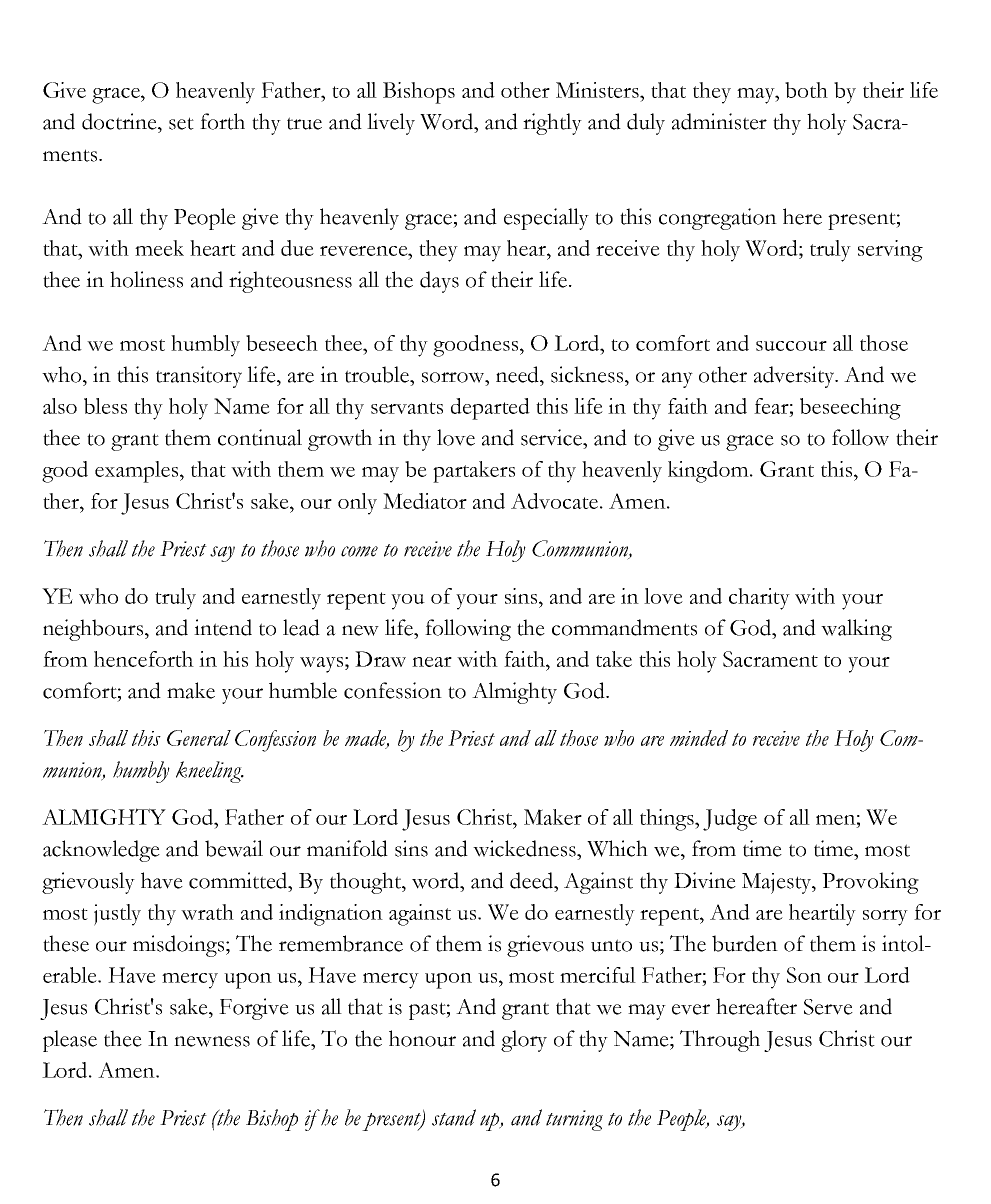  Describe the element at coordinates (759, 599) in the document. I see `charity` at that location.
